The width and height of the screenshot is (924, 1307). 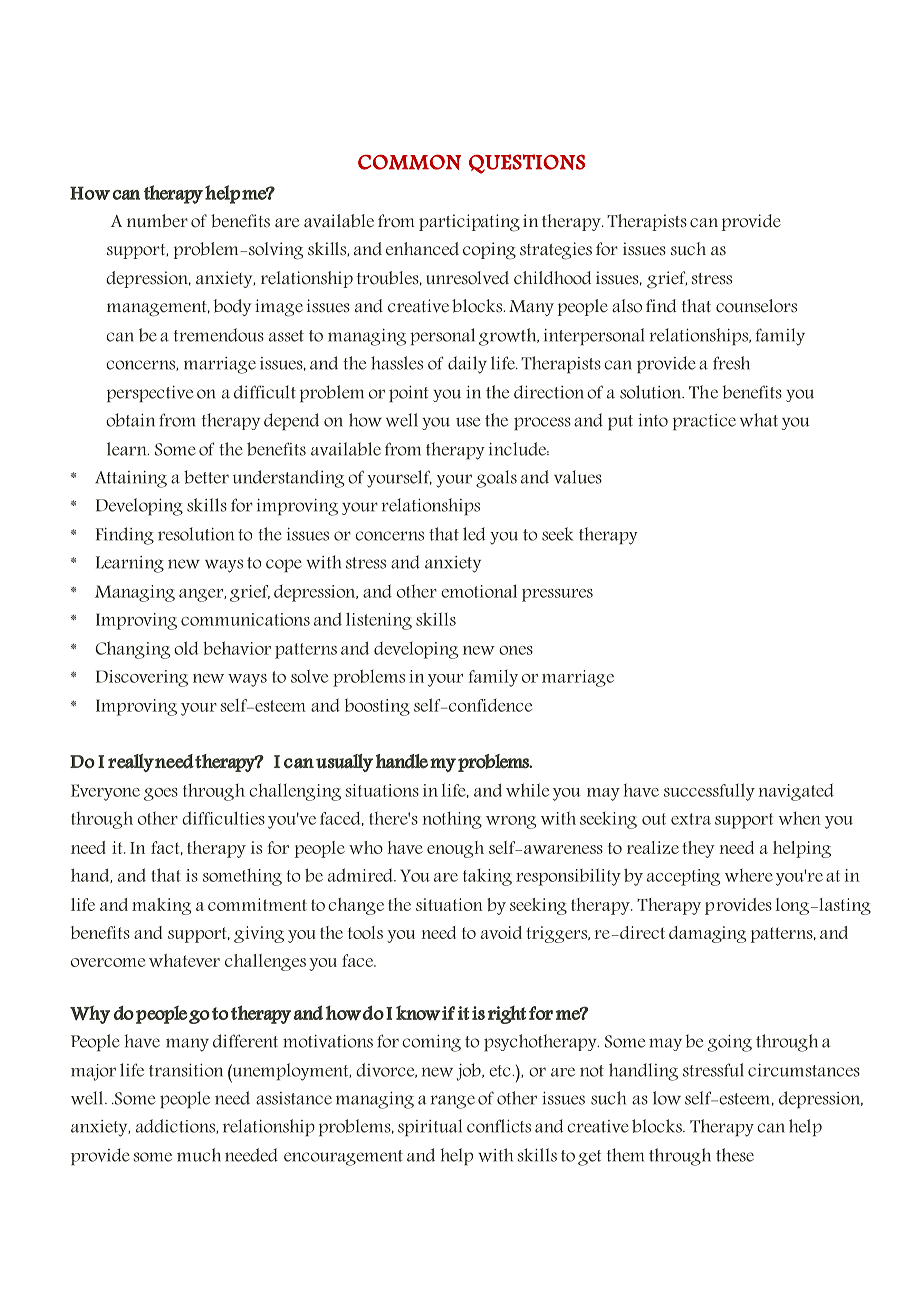 I want to click on participating, so click(x=469, y=223).
